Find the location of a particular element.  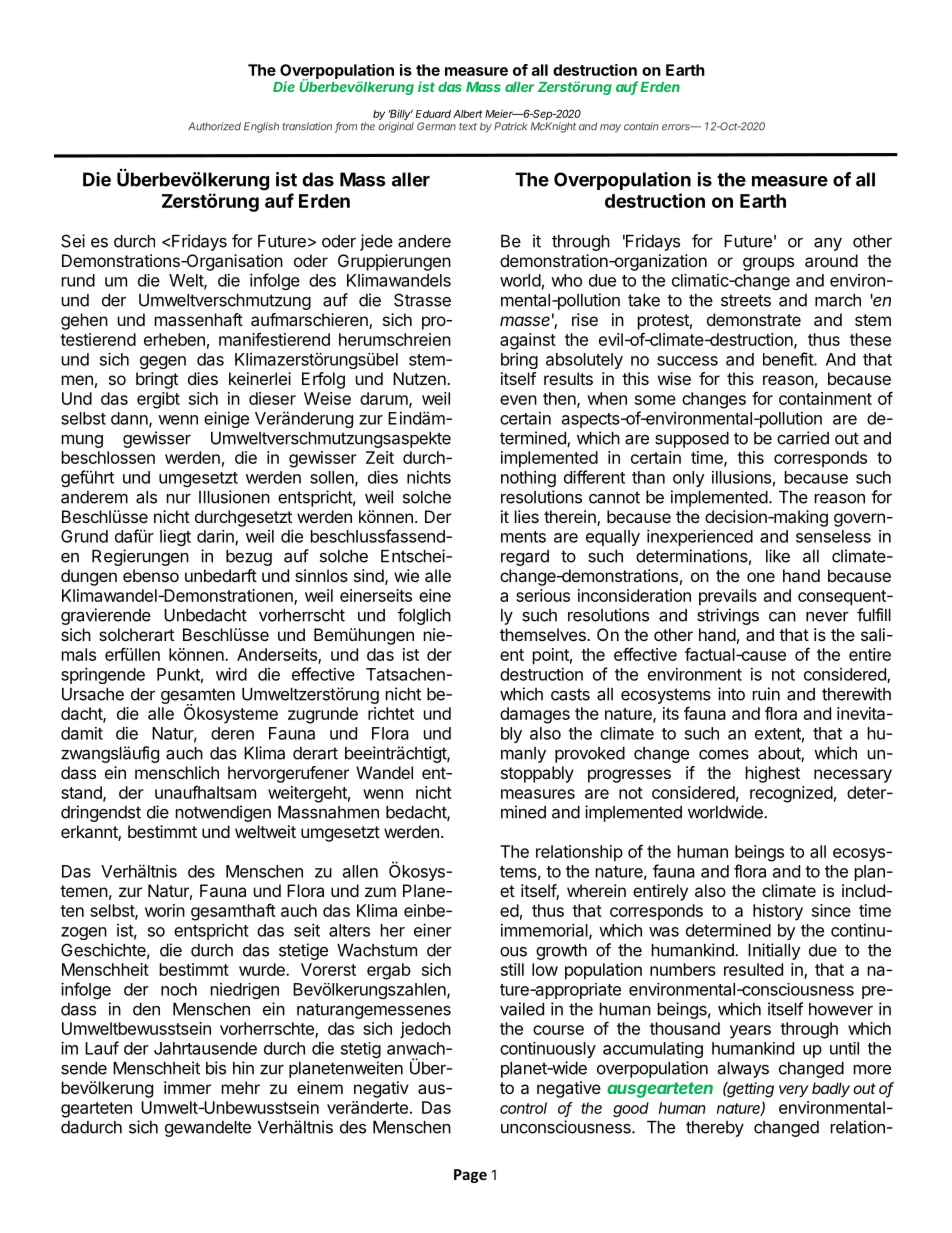

any is located at coordinates (828, 244).
